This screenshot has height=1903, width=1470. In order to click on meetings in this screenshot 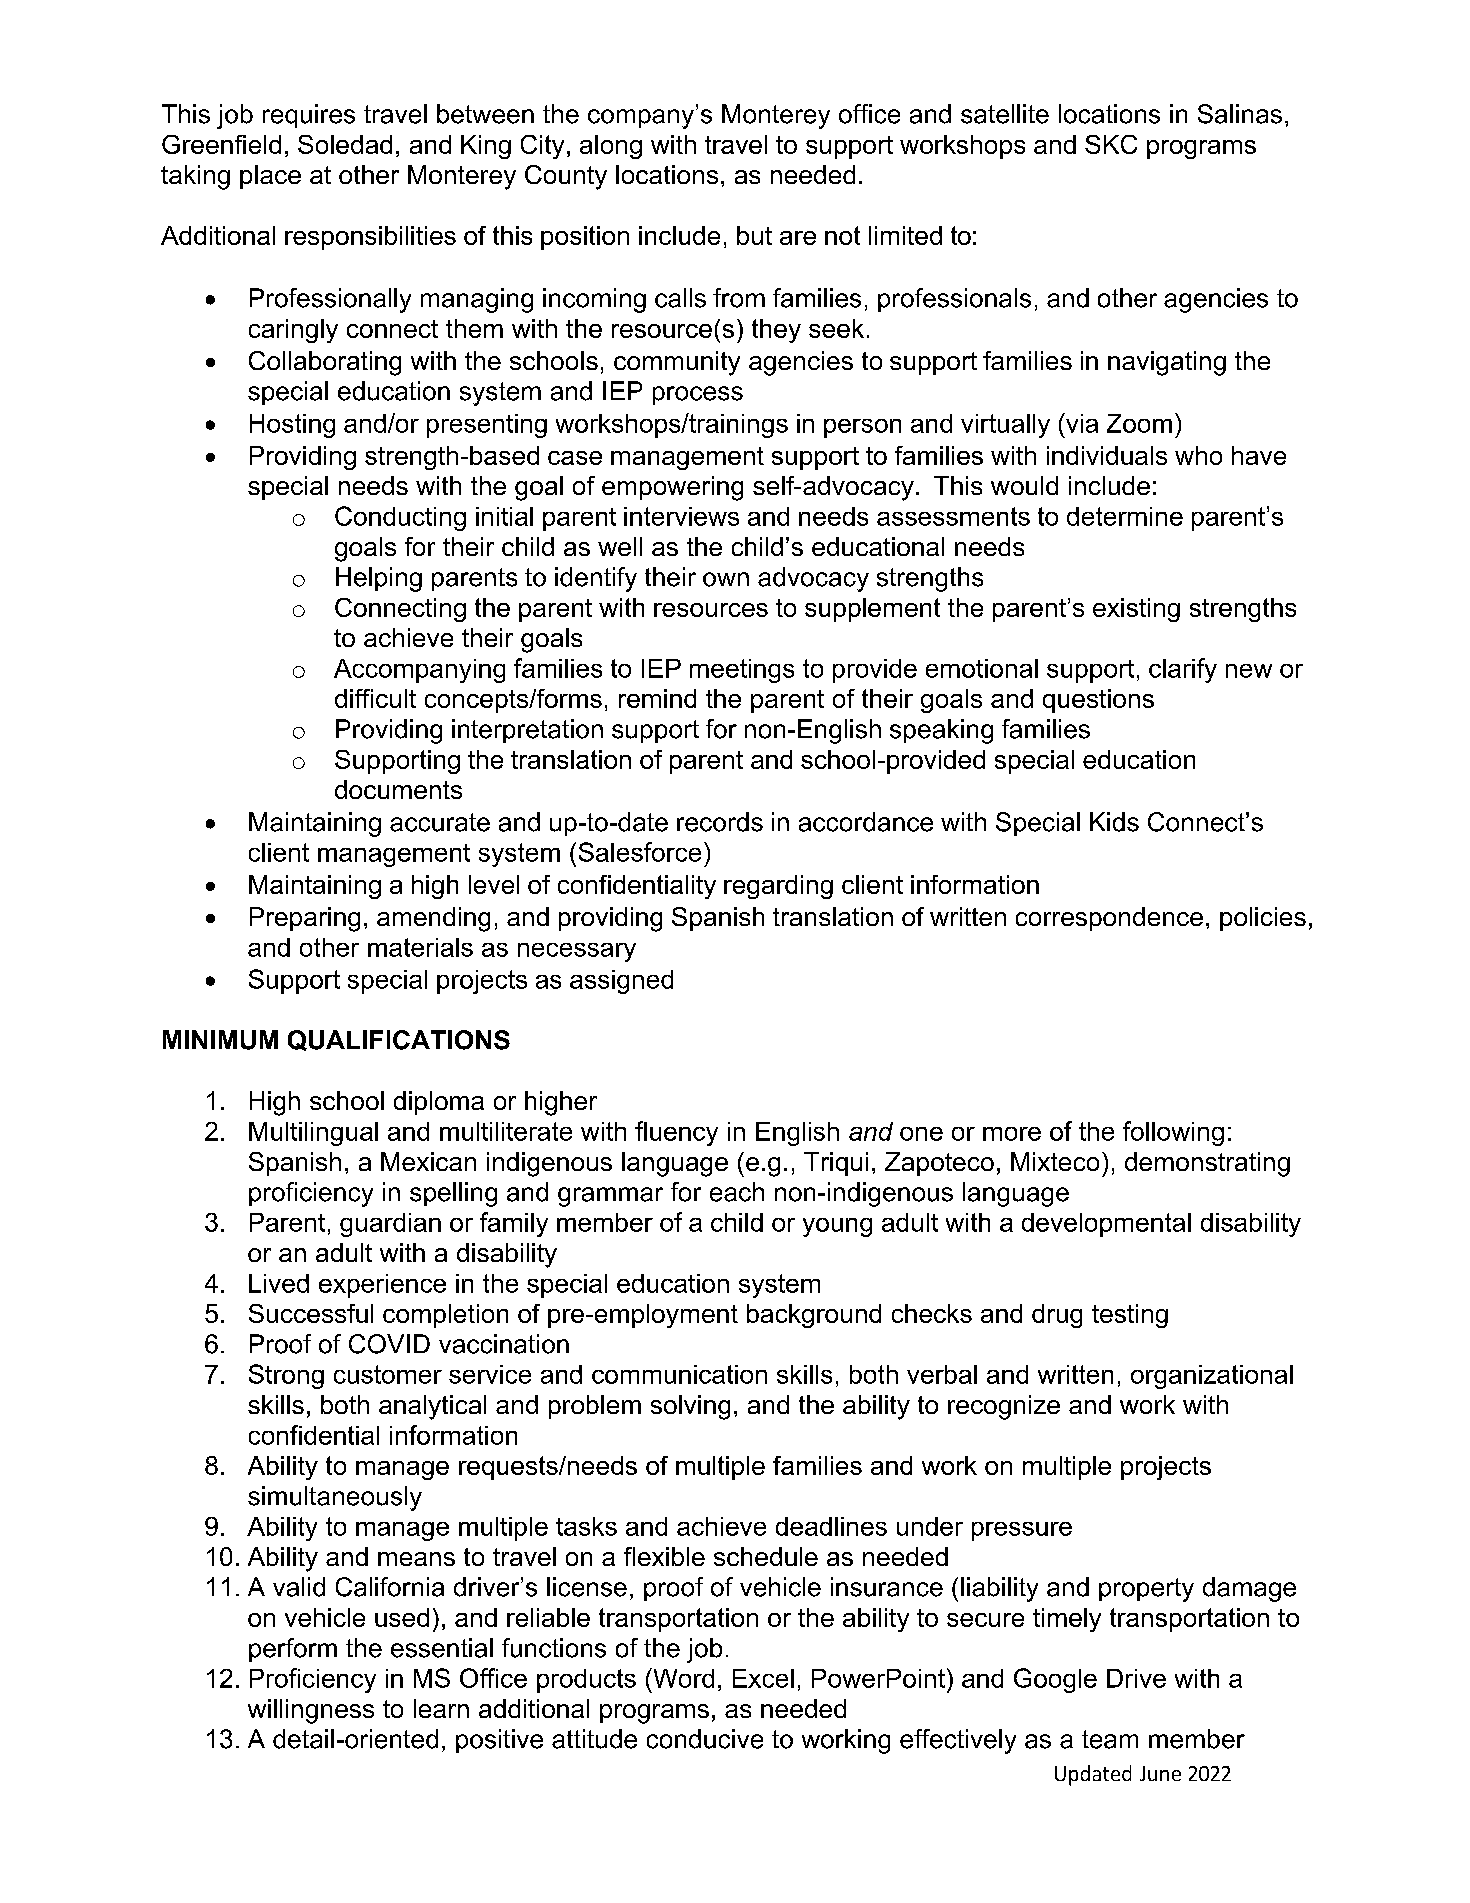, I will do `click(742, 671)`.
